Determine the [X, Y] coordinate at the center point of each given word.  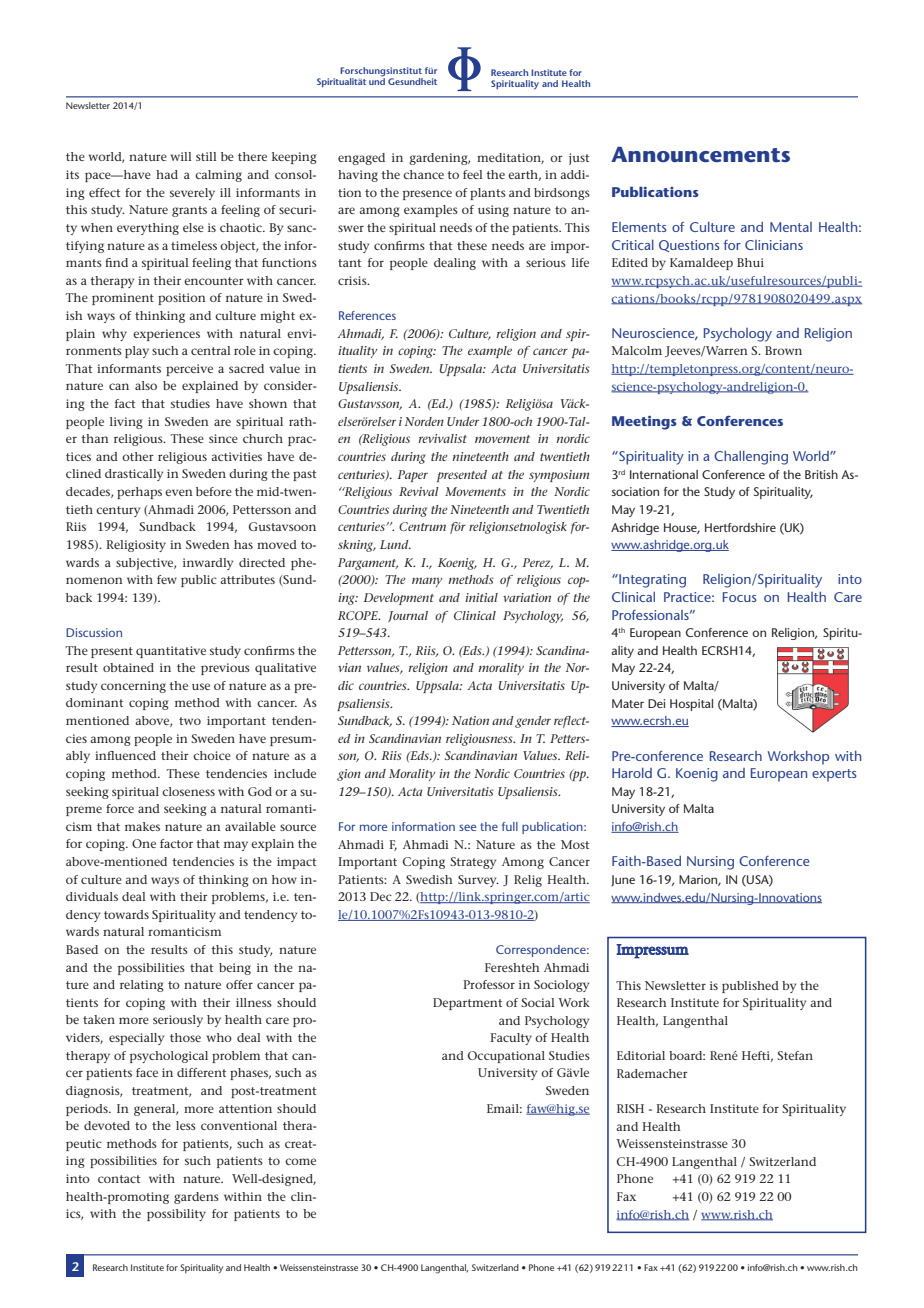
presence [427, 195]
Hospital [691, 705]
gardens [196, 1198]
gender [533, 722]
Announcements [700, 154]
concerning [133, 687]
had [167, 174]
